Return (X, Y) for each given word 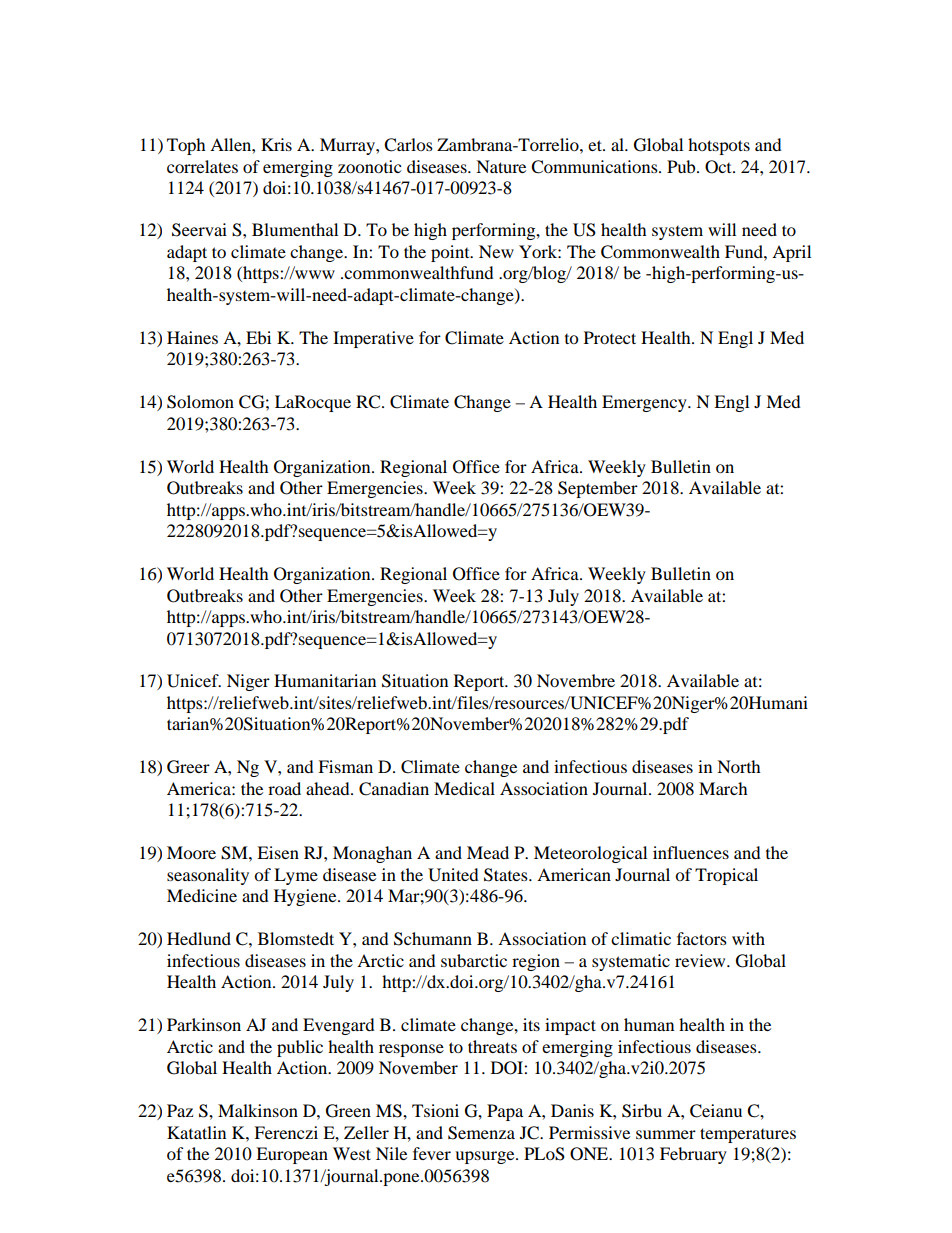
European (292, 1155)
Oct (719, 167)
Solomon (200, 402)
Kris (276, 144)
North (739, 766)
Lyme (296, 876)
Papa (505, 1112)
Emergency (645, 403)
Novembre (576, 680)
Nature (501, 166)
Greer (188, 767)
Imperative (373, 339)
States (507, 875)
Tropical (726, 876)
